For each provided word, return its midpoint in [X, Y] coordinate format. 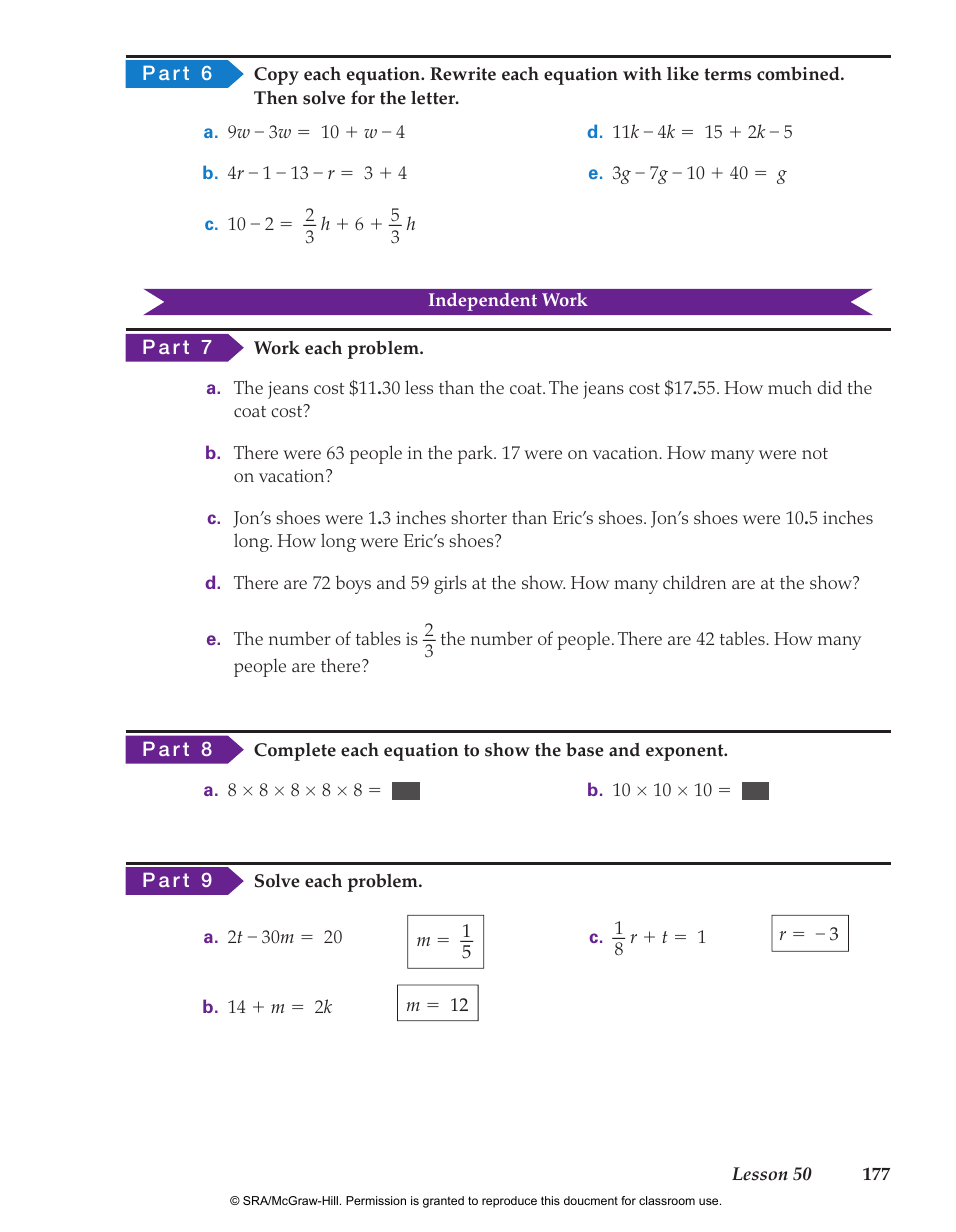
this [550, 1200]
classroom [667, 1200]
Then [276, 98]
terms [727, 74]
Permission [376, 1200]
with [642, 74]
